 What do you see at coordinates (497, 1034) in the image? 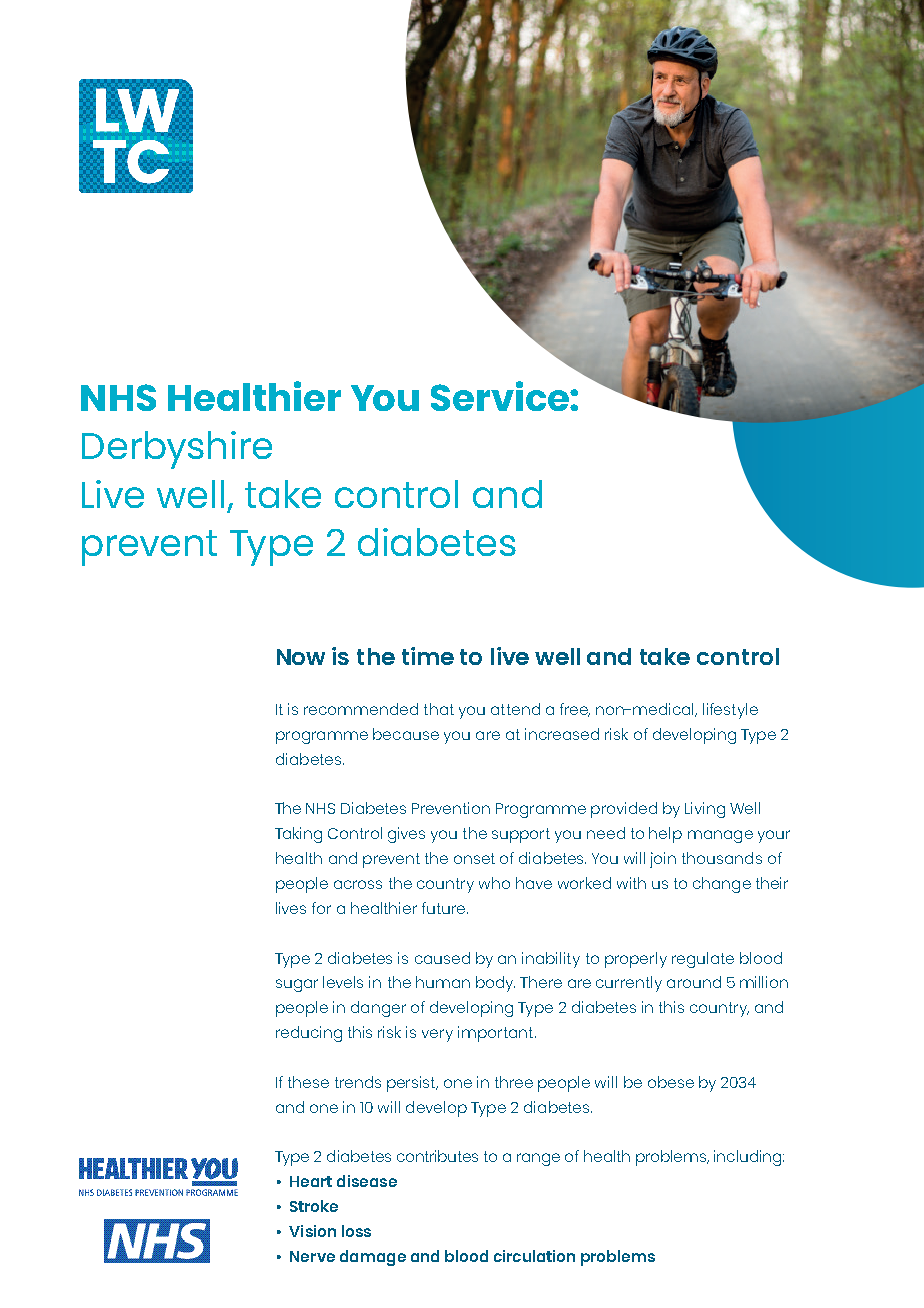
I see `important` at bounding box center [497, 1034].
